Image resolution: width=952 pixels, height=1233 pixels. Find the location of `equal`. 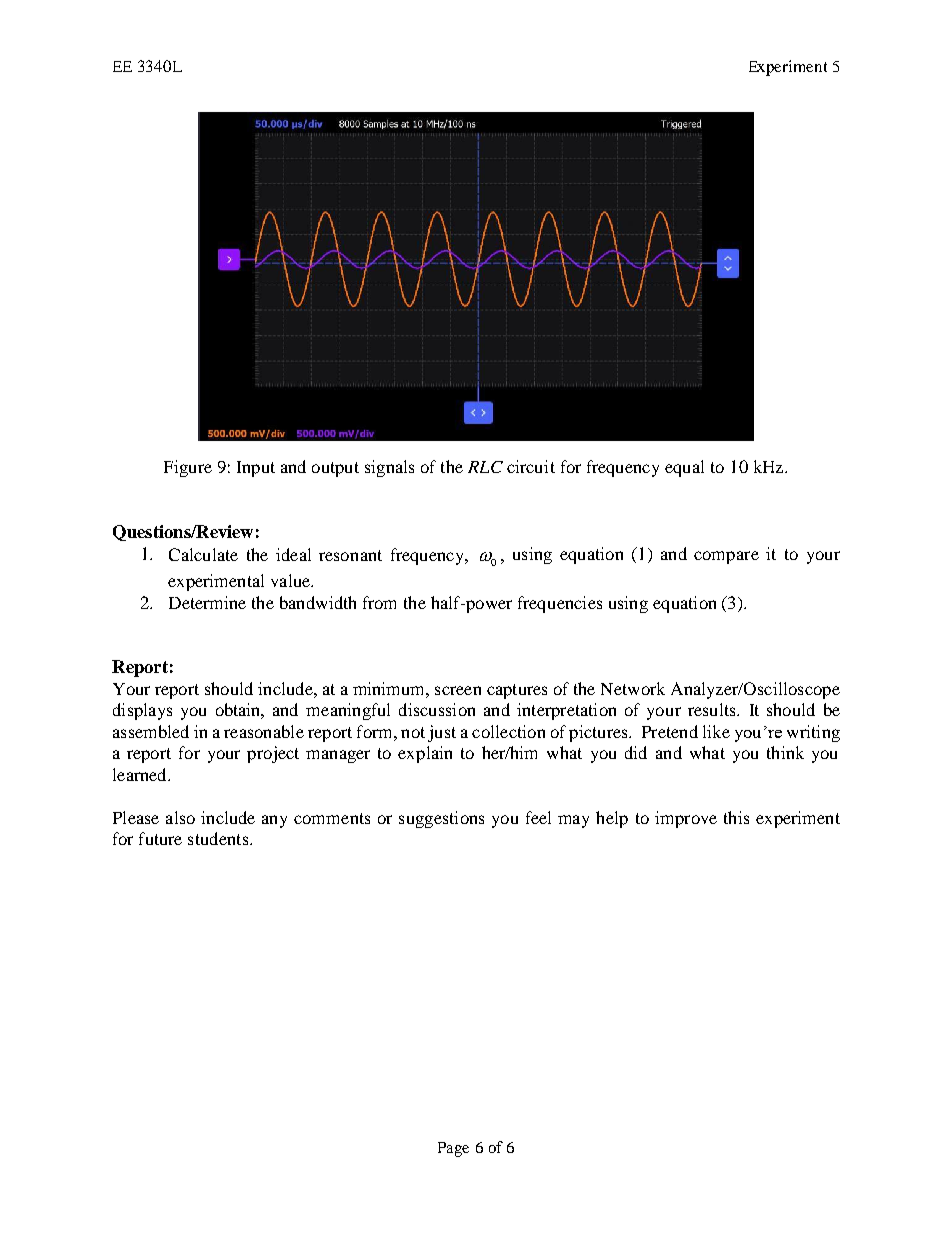

equal is located at coordinates (684, 468).
